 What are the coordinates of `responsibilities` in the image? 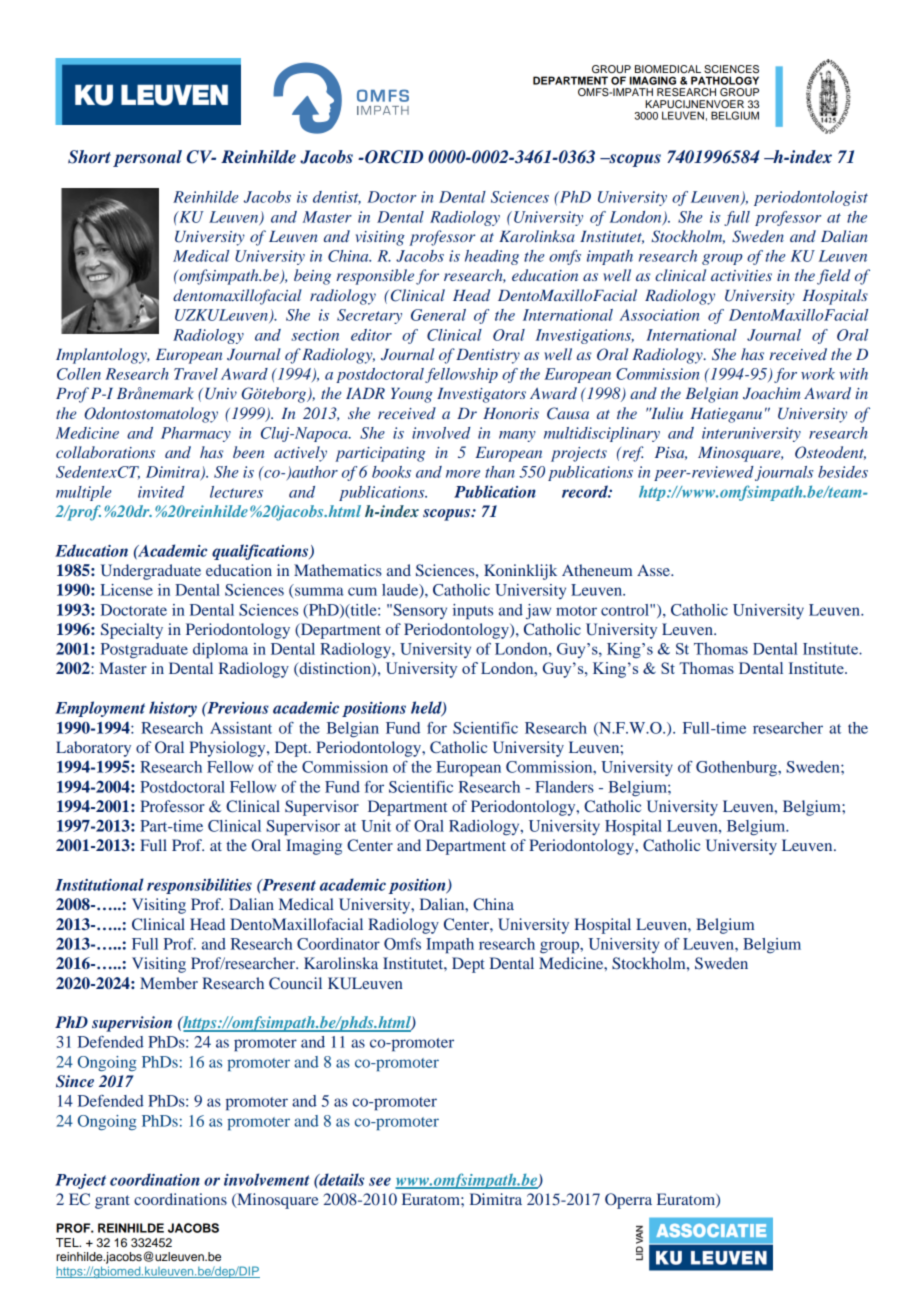 It's located at (199, 886).
